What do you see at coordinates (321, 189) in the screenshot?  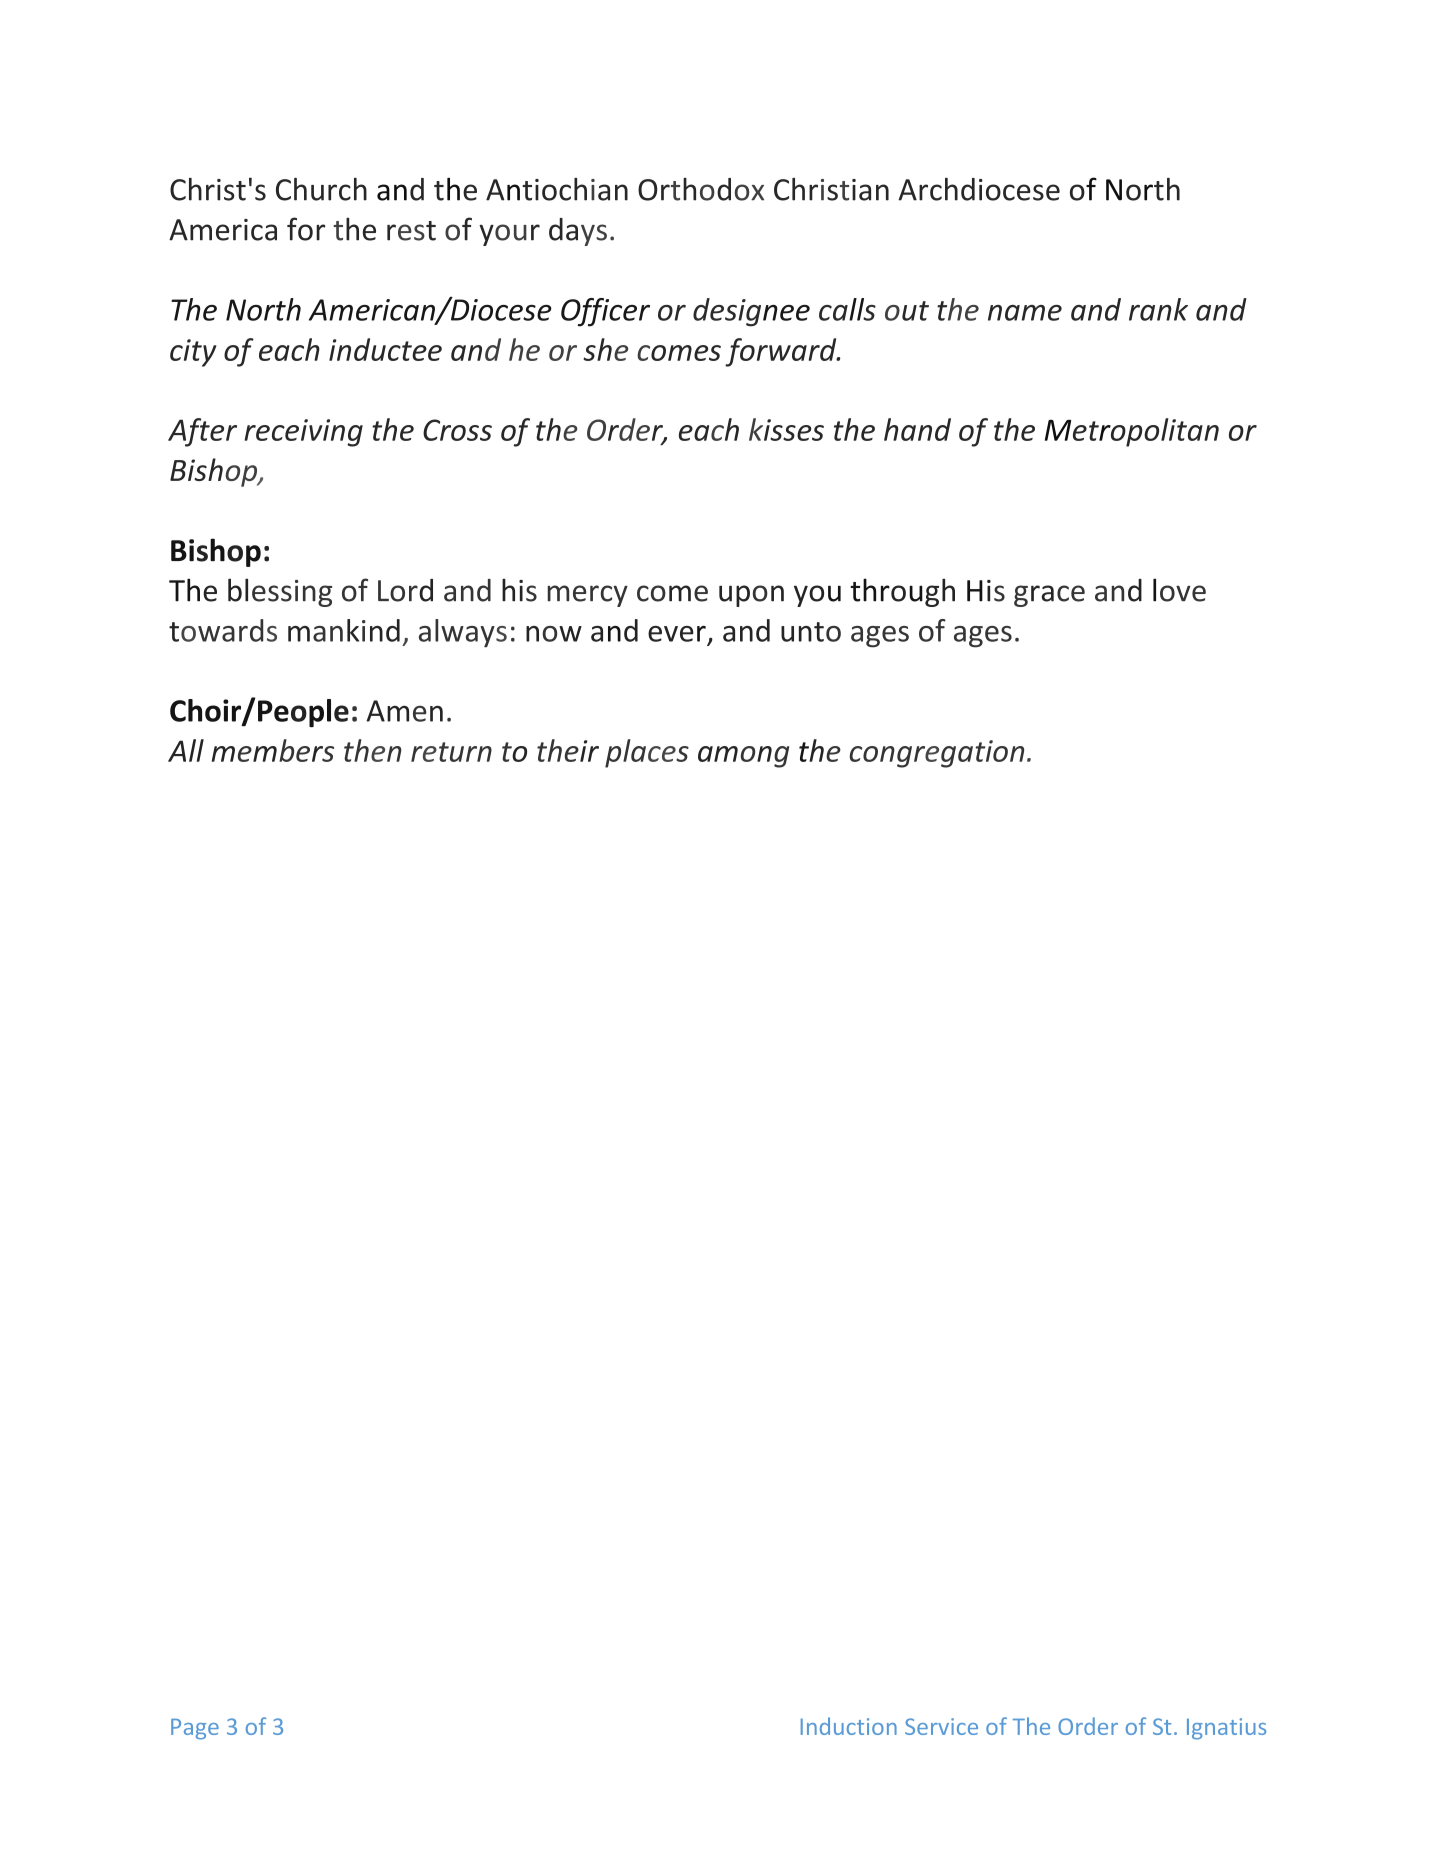 I see `Church` at bounding box center [321, 189].
